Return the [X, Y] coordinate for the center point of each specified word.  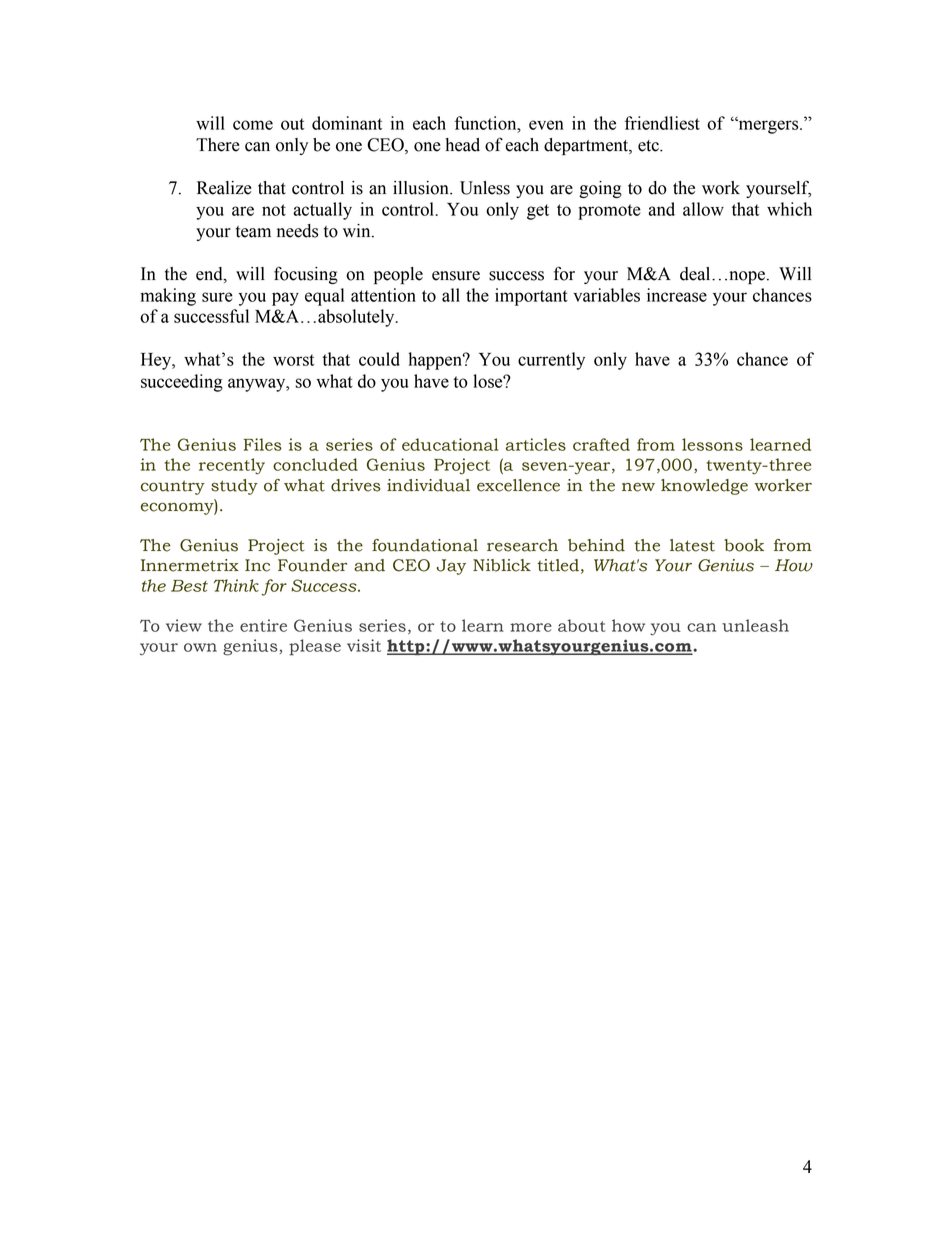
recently [232, 466]
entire [263, 625]
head [462, 145]
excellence [518, 485]
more [531, 627]
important [531, 297]
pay [285, 299]
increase [677, 295]
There [218, 145]
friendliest [662, 123]
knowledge [704, 487]
